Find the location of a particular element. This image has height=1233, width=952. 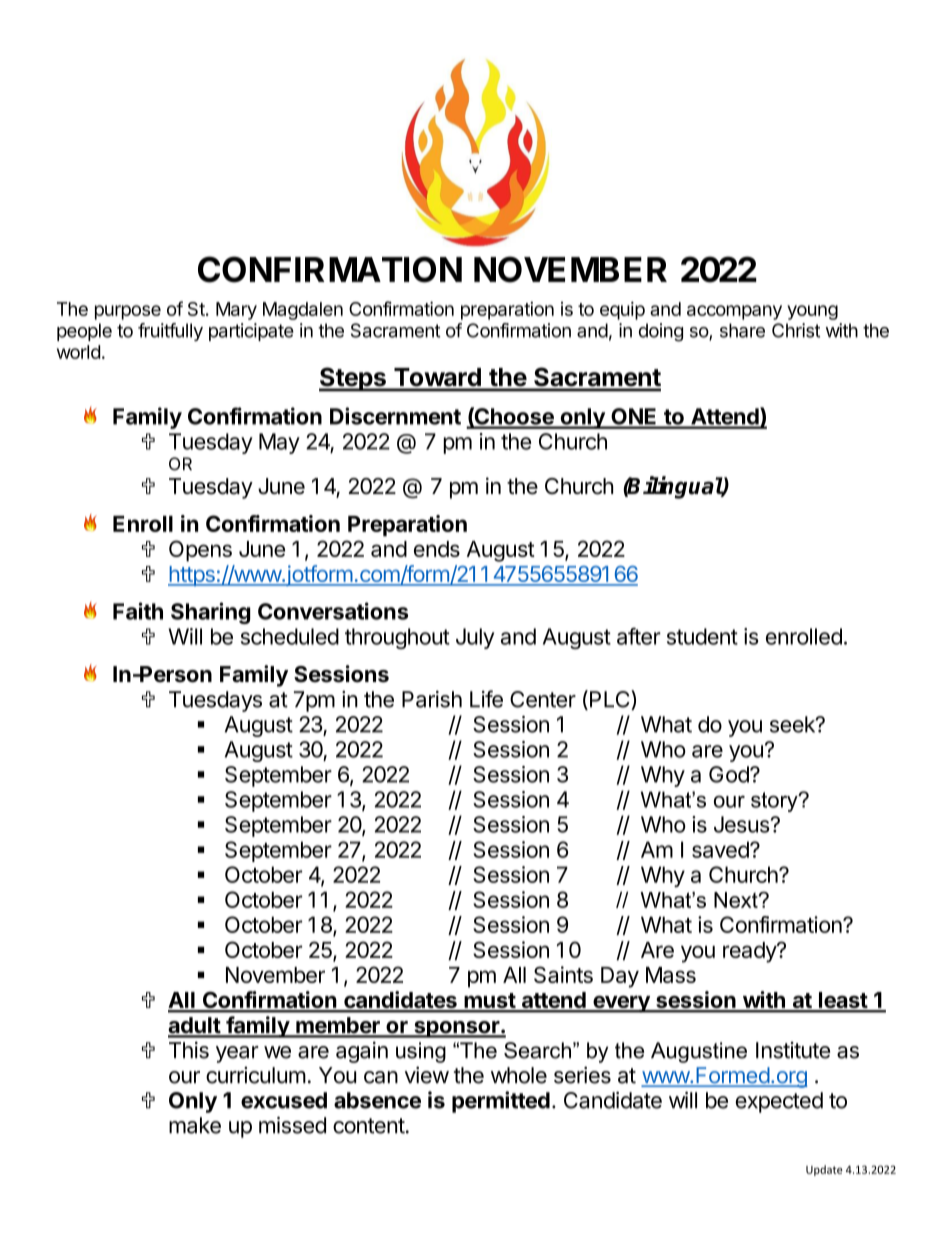

expected is located at coordinates (779, 1102).
